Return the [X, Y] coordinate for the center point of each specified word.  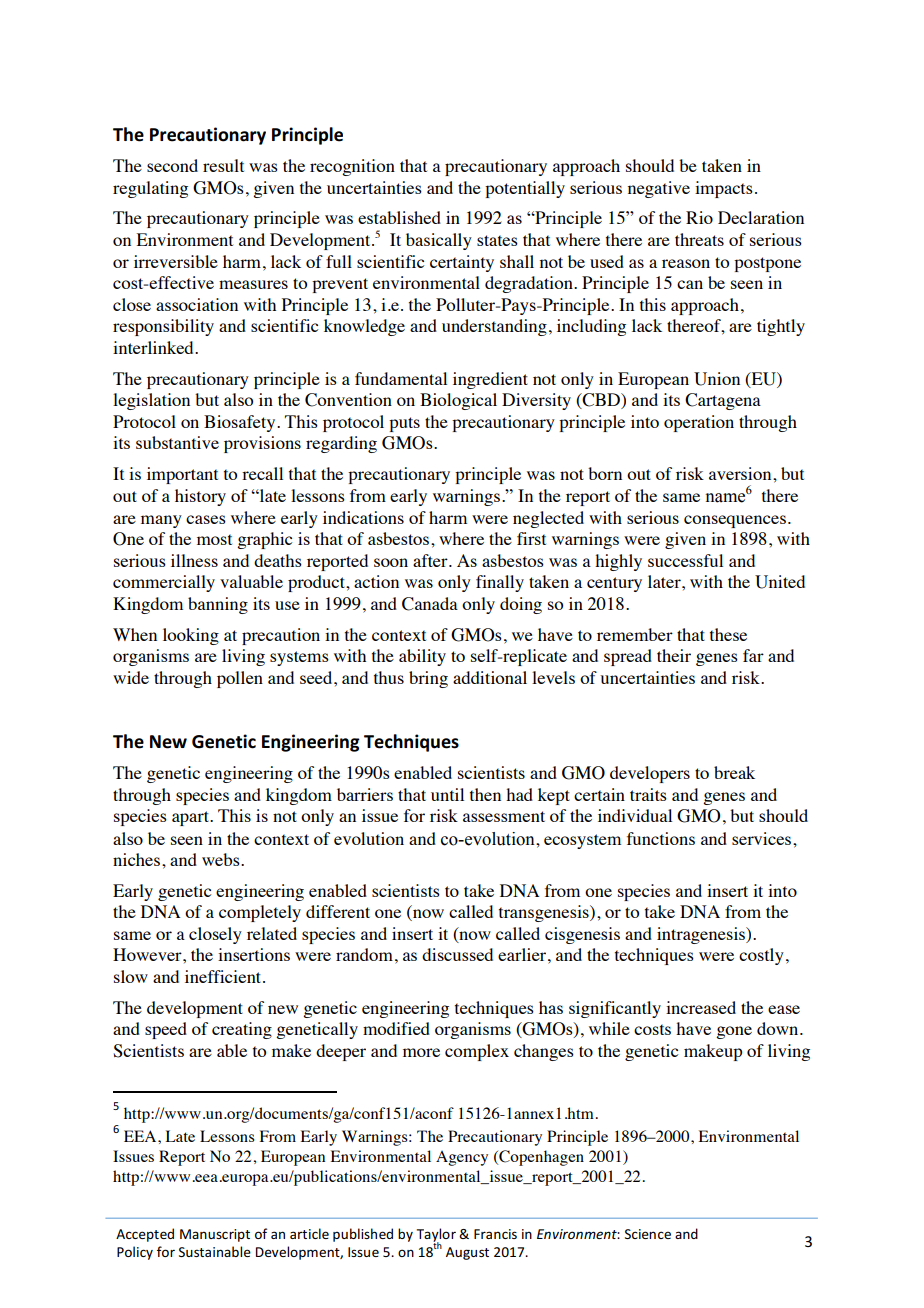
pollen [240, 679]
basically [439, 241]
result [223, 165]
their [674, 655]
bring [428, 679]
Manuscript [215, 1235]
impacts [724, 189]
